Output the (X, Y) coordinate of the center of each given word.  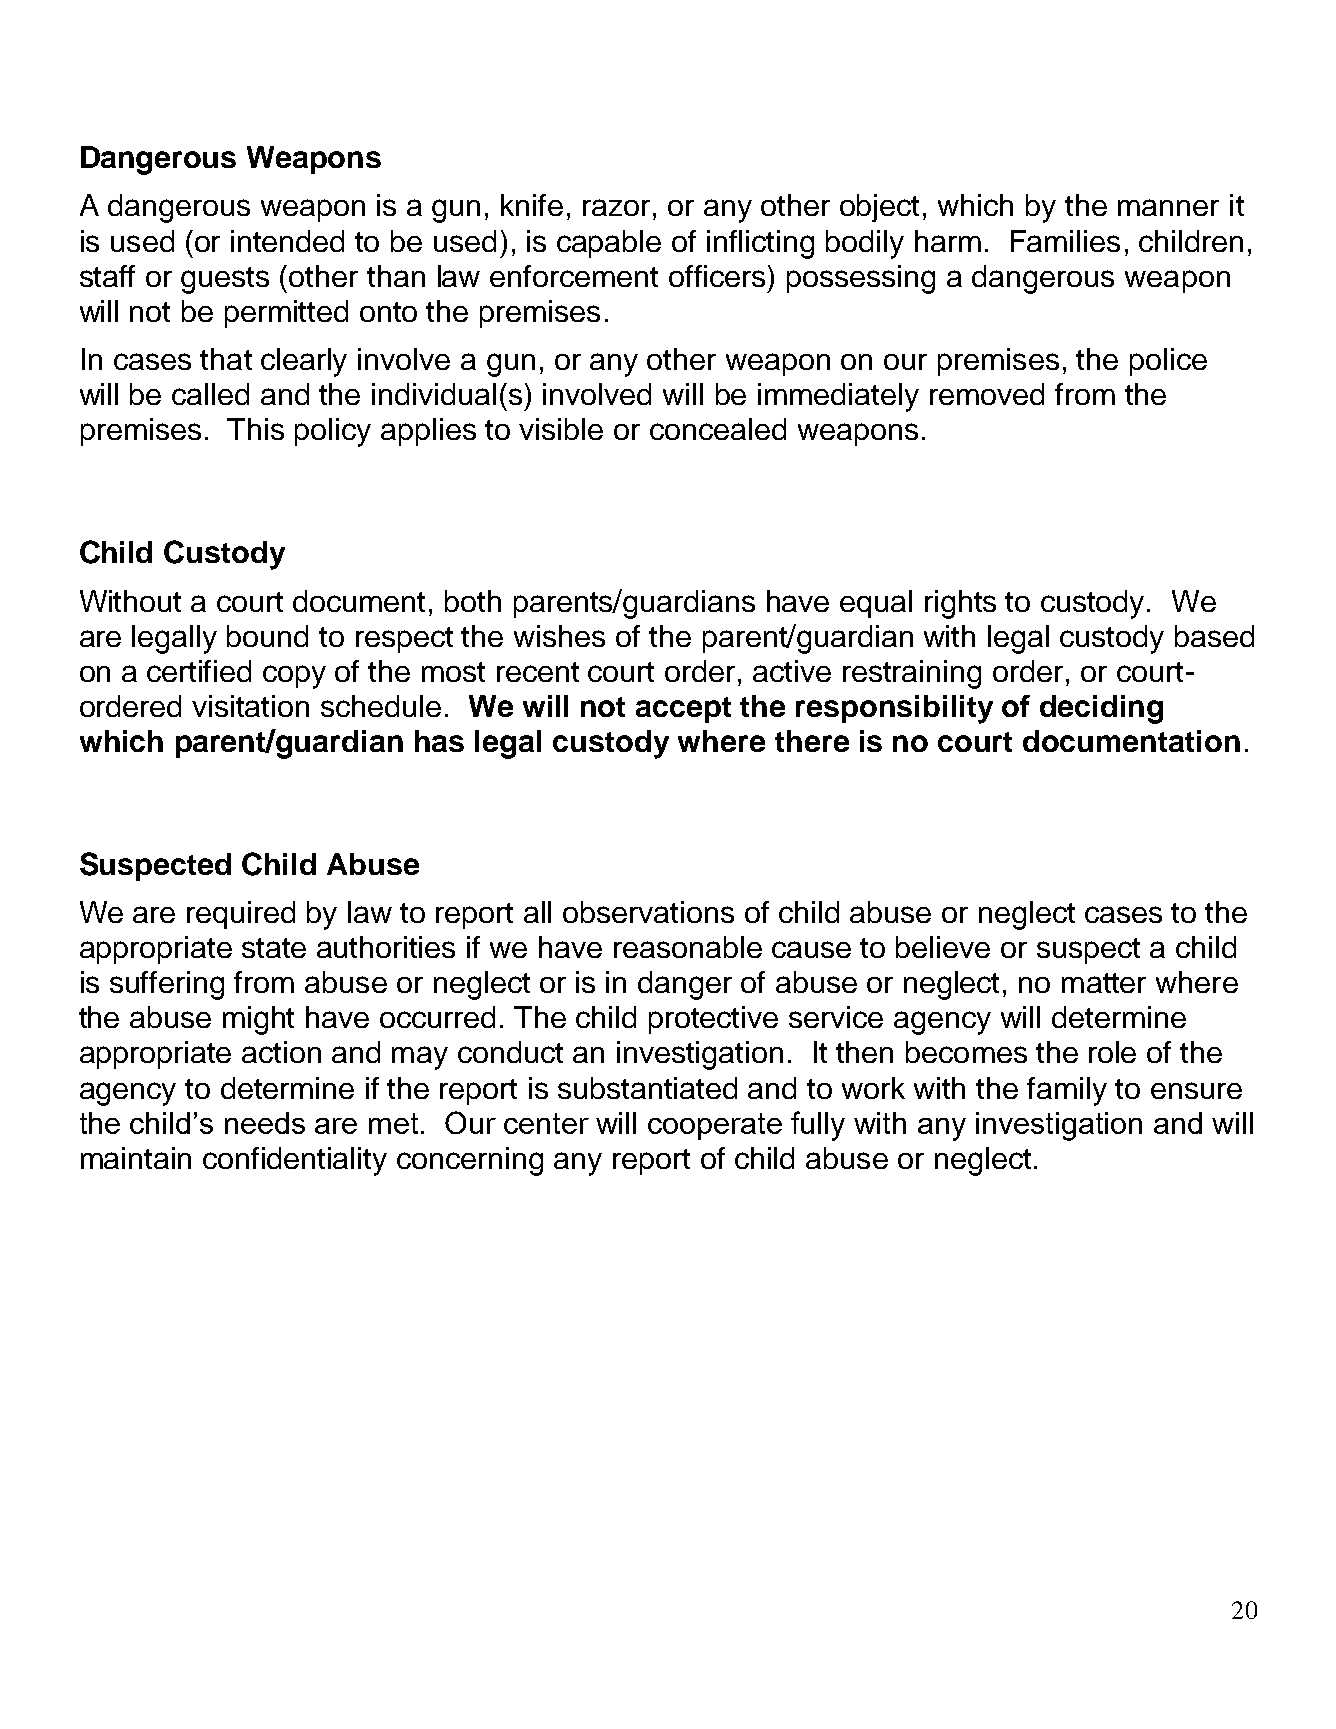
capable (609, 244)
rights (960, 604)
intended (287, 241)
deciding (1101, 709)
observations (648, 912)
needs (265, 1123)
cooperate (715, 1126)
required (241, 915)
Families (1065, 241)
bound (267, 636)
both (473, 601)
